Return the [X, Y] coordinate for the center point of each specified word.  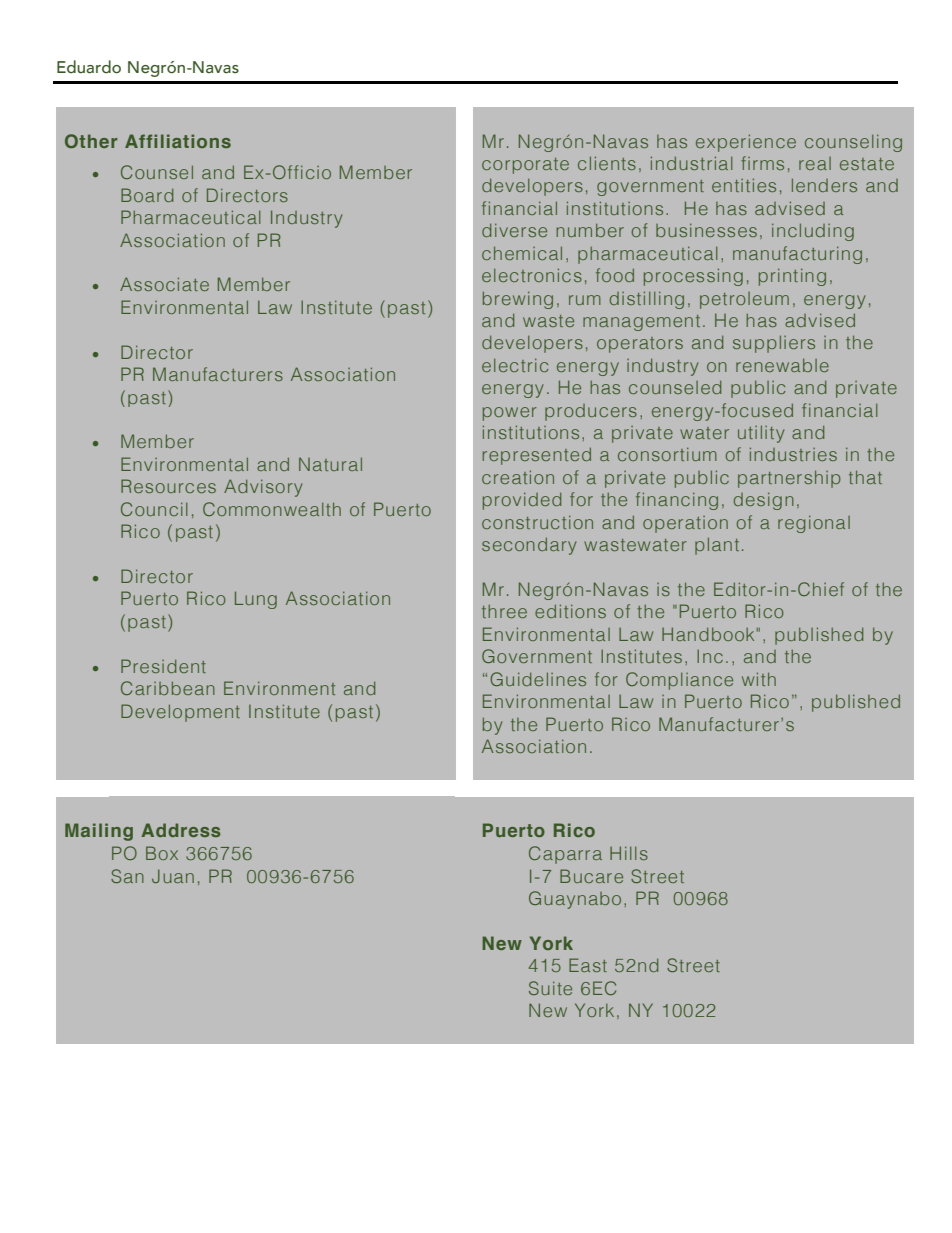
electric [515, 365]
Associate [164, 284]
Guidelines [538, 679]
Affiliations [178, 141]
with [759, 679]
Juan [173, 876]
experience [746, 143]
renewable [782, 365]
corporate [525, 166]
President [163, 666]
